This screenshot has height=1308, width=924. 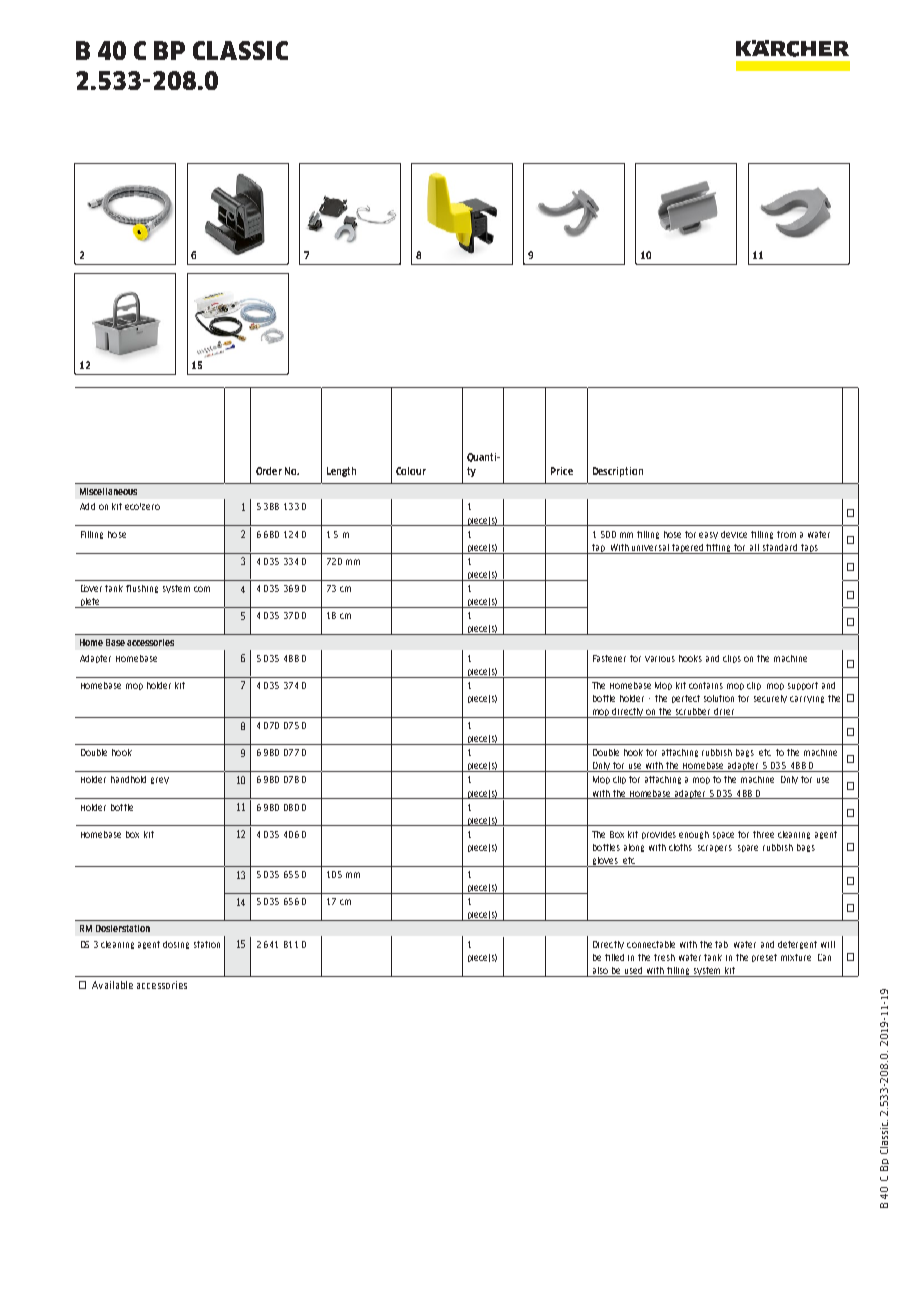 What do you see at coordinates (411, 471) in the screenshot?
I see `Colour` at bounding box center [411, 471].
